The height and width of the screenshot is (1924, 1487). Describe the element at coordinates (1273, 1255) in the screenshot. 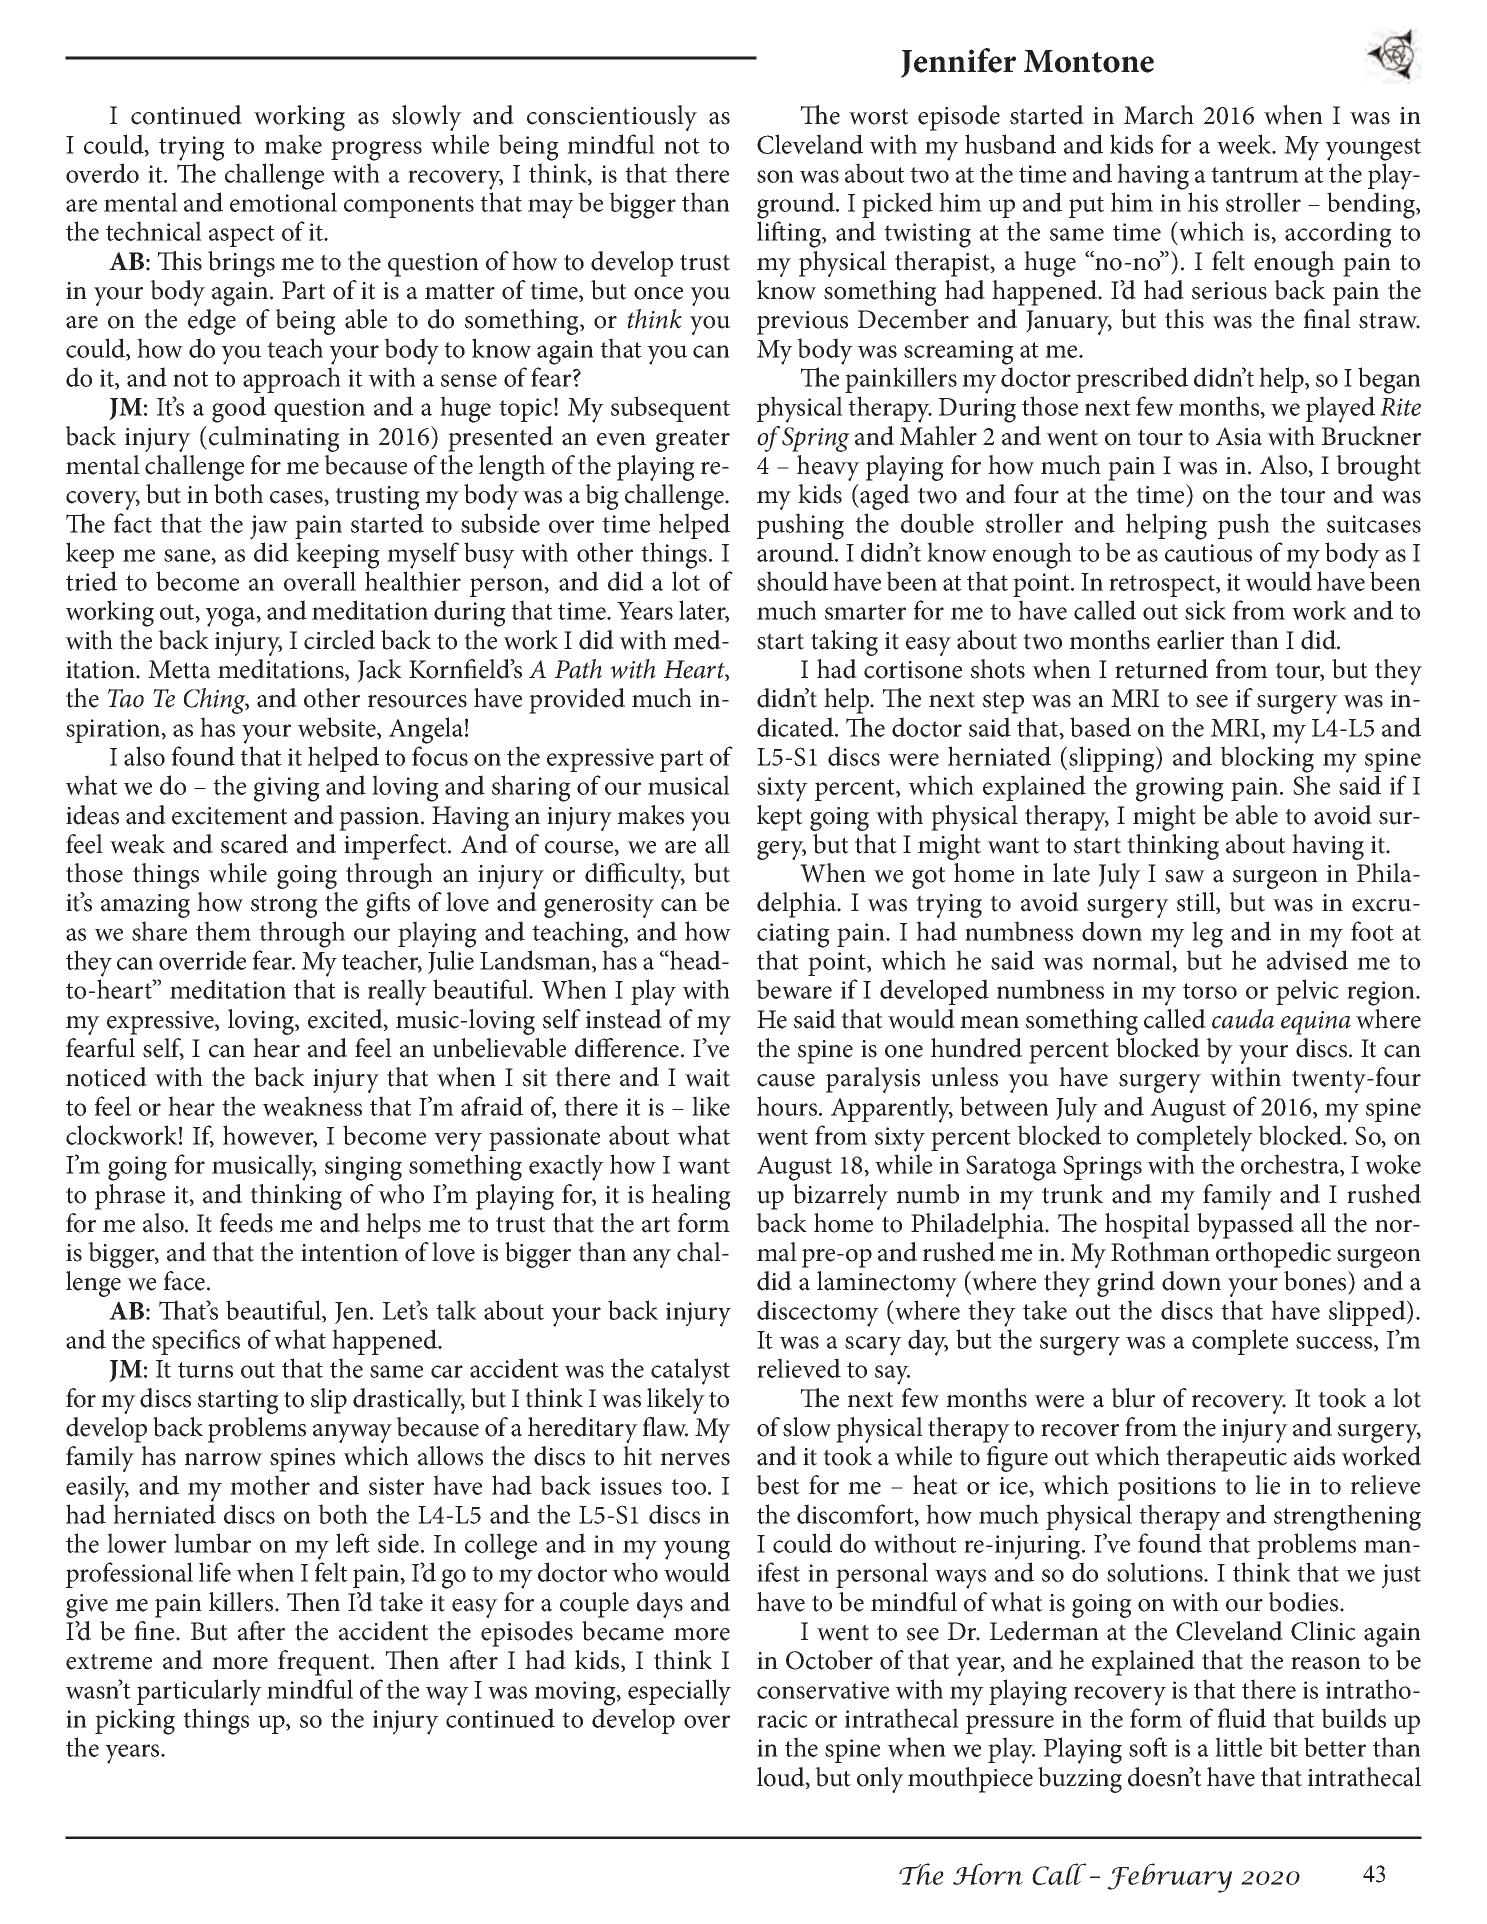

I see `orthopedic` at that location.
